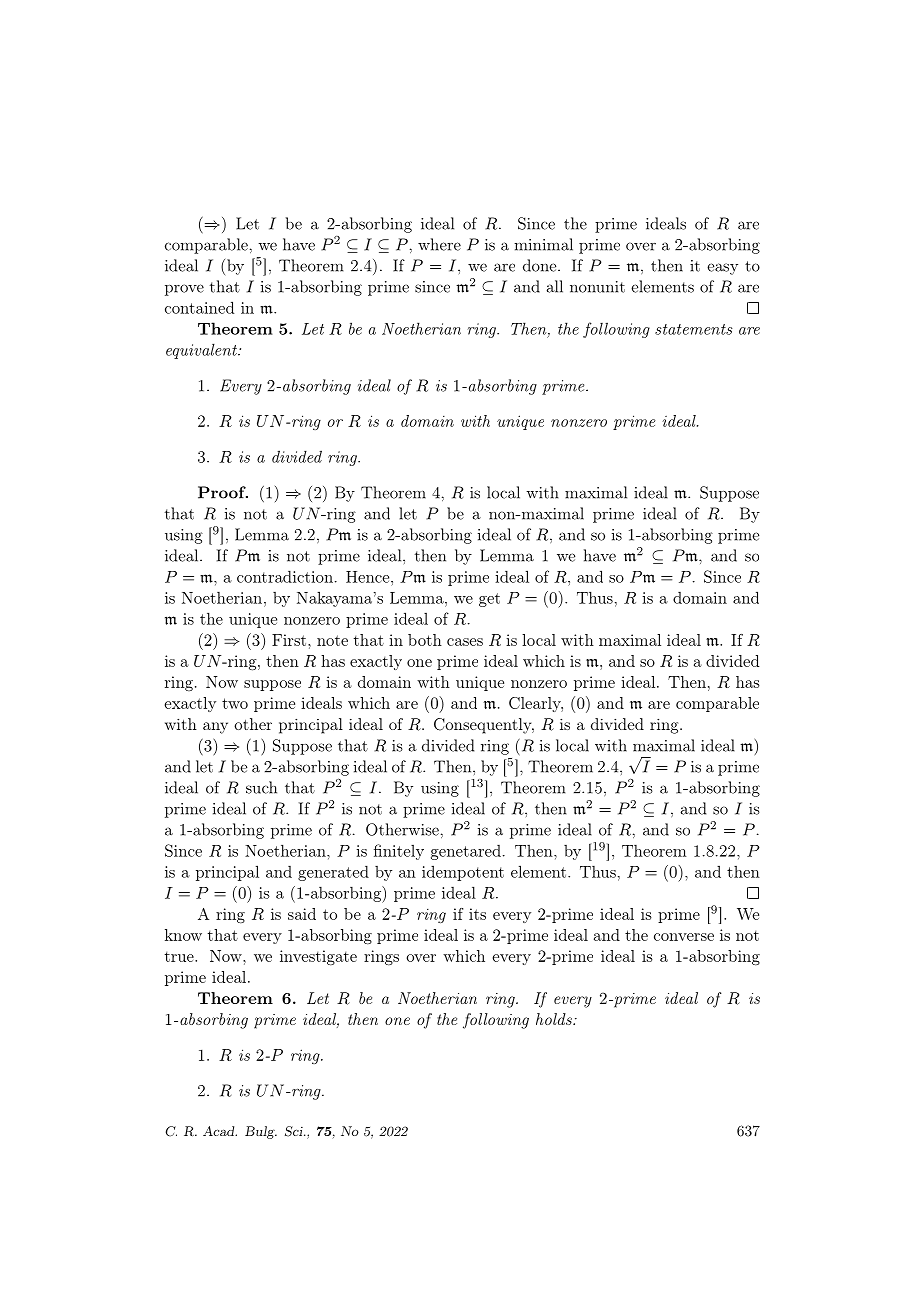 The image size is (924, 1308). Describe the element at coordinates (694, 329) in the image. I see `statements` at that location.
